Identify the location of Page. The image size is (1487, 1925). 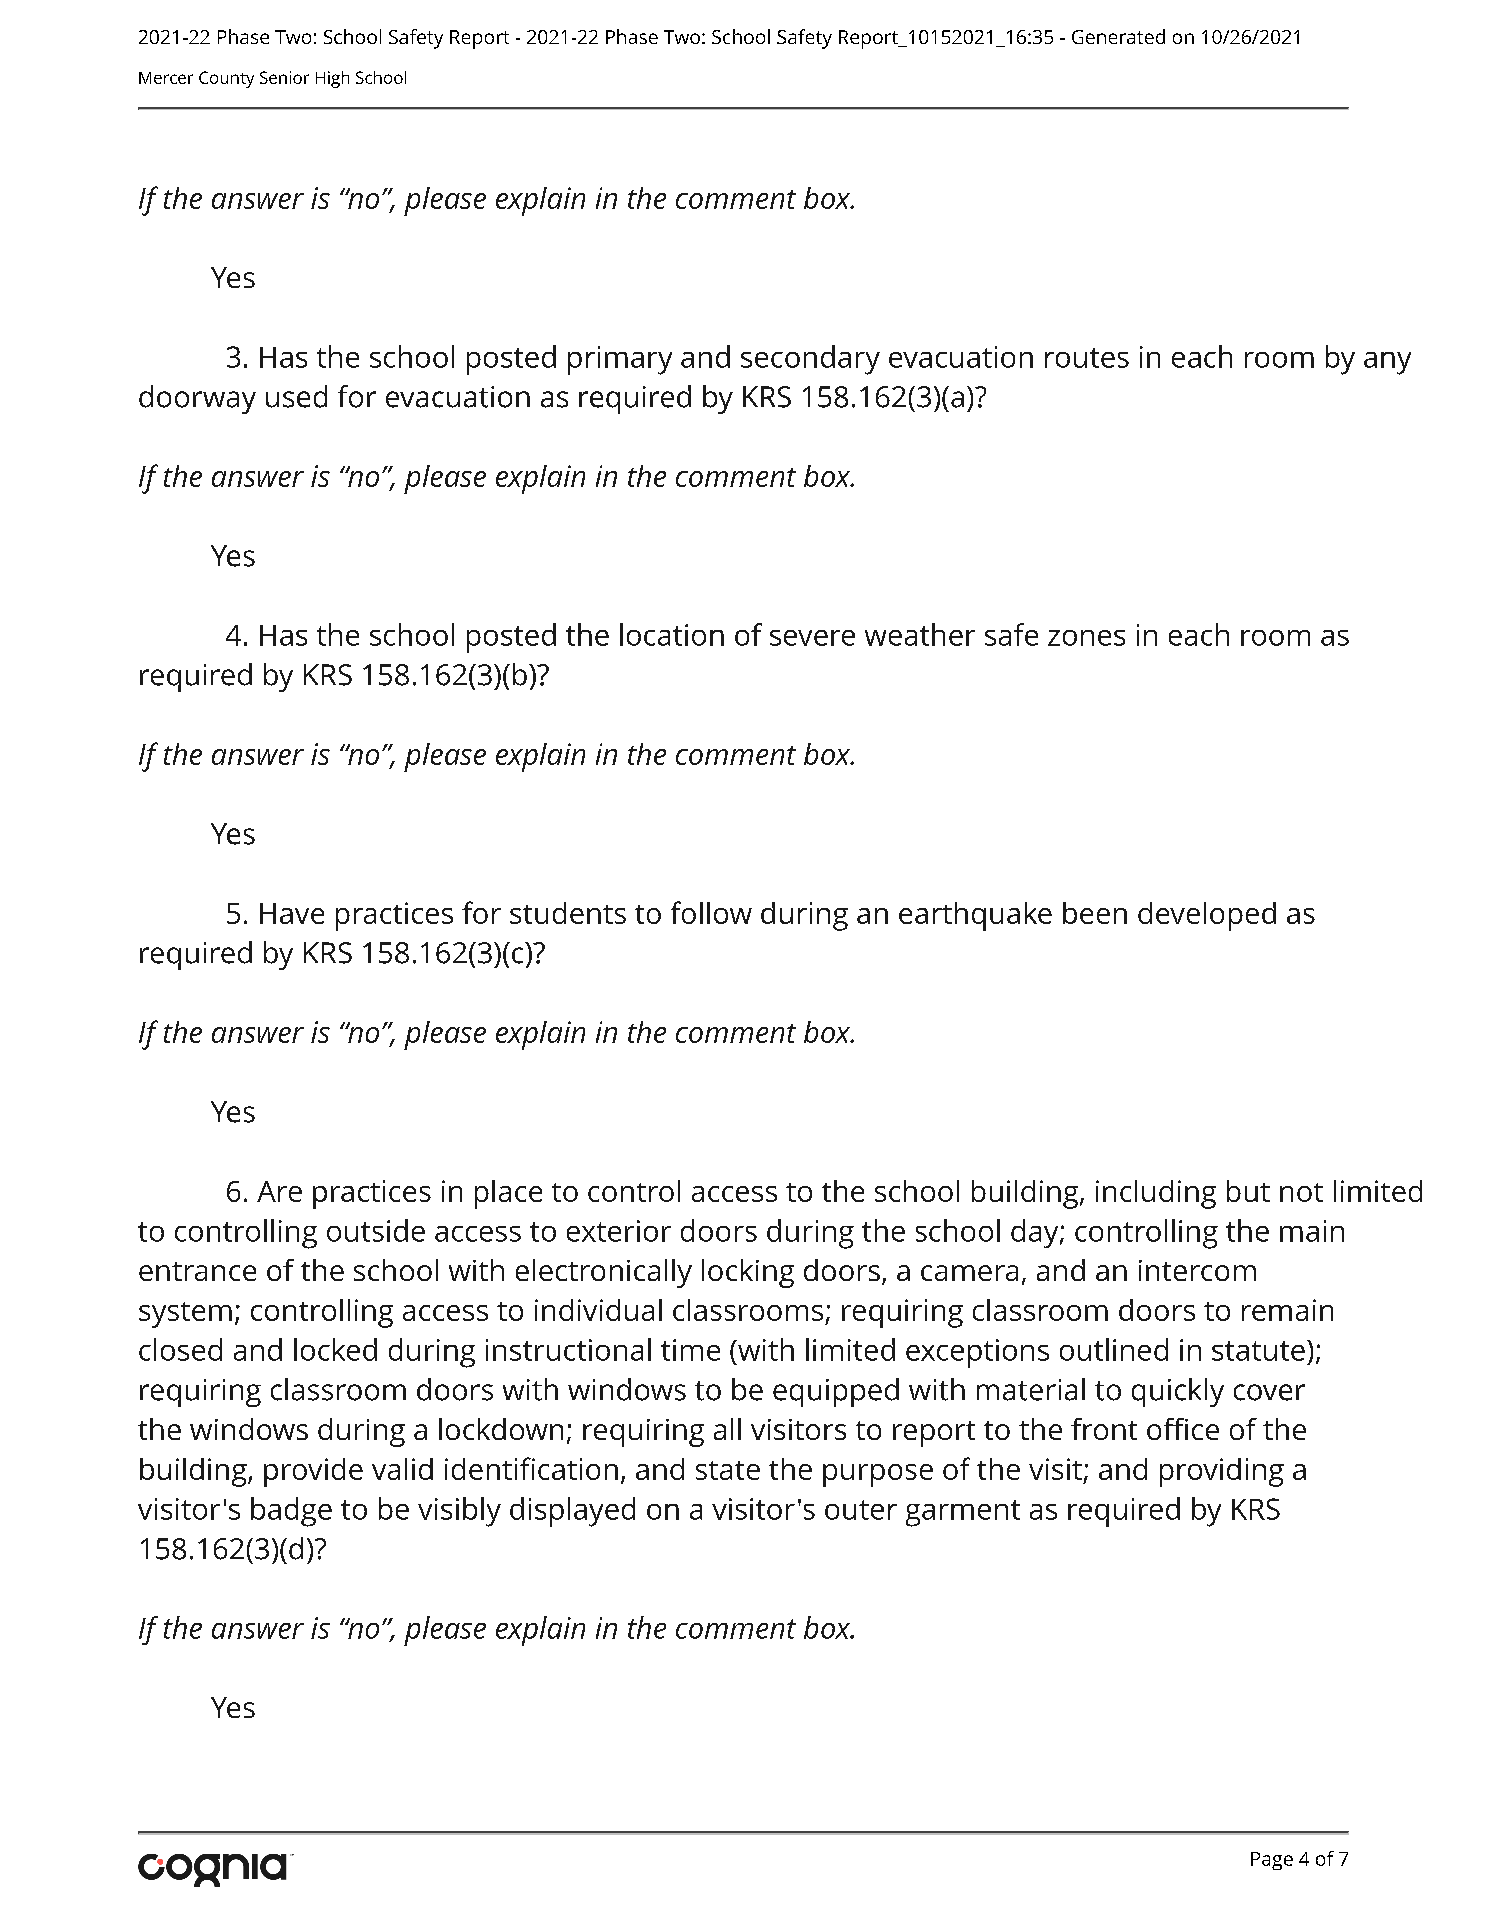
(1272, 1861).
